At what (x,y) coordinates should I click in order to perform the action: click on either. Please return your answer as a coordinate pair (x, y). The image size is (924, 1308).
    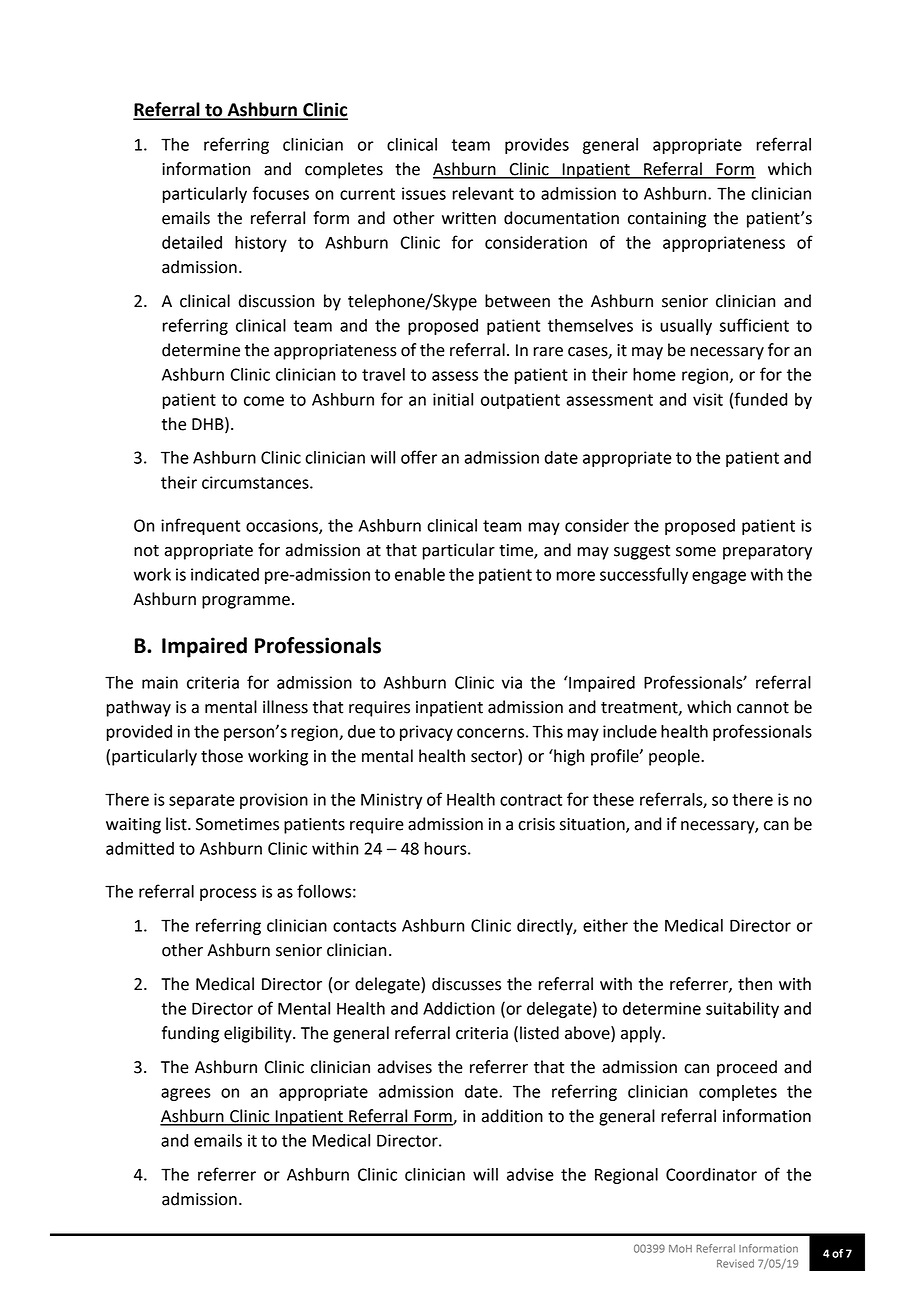
    Looking at the image, I should click on (605, 925).
